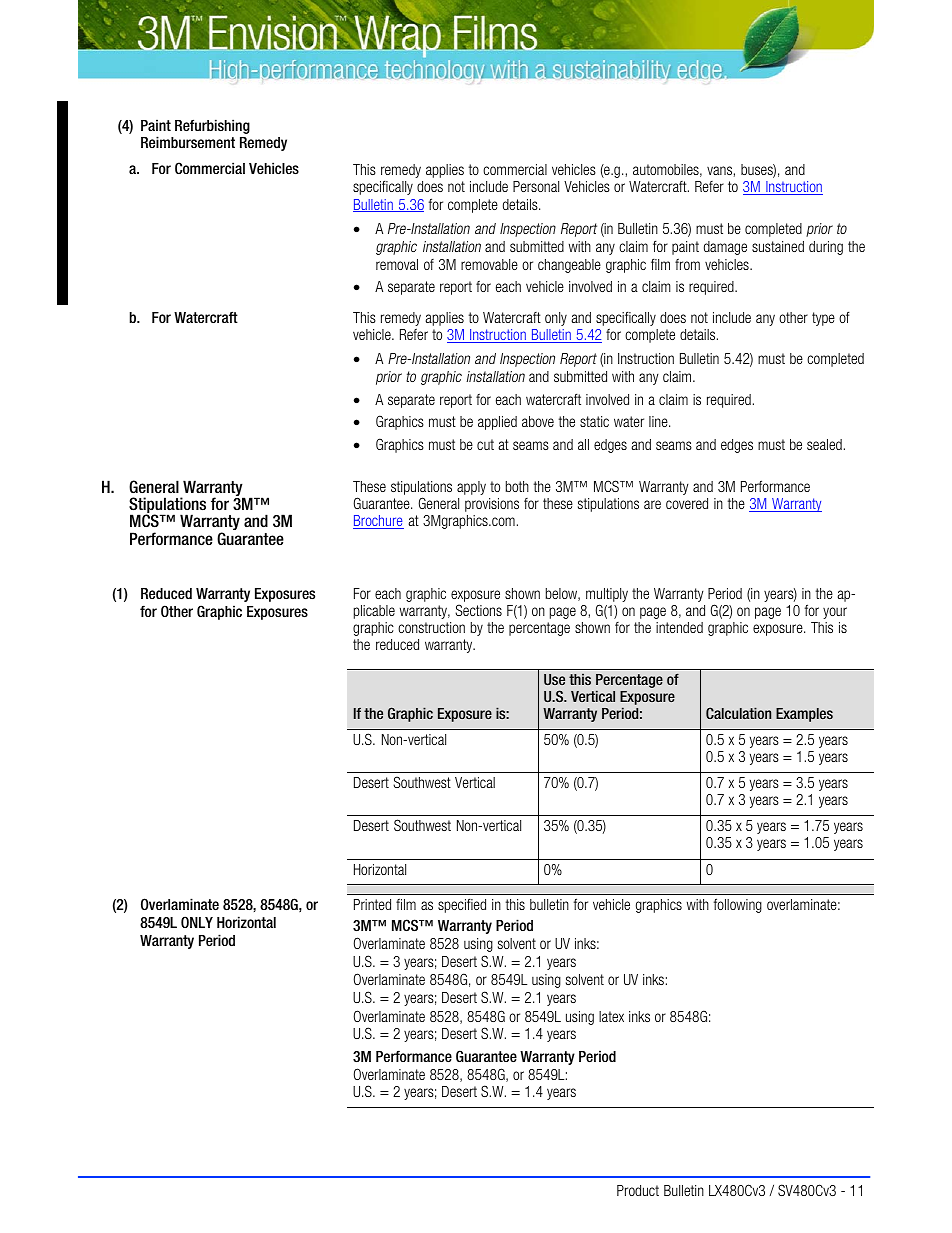 The height and width of the screenshot is (1233, 952). What do you see at coordinates (611, 1016) in the screenshot?
I see `latex` at bounding box center [611, 1016].
